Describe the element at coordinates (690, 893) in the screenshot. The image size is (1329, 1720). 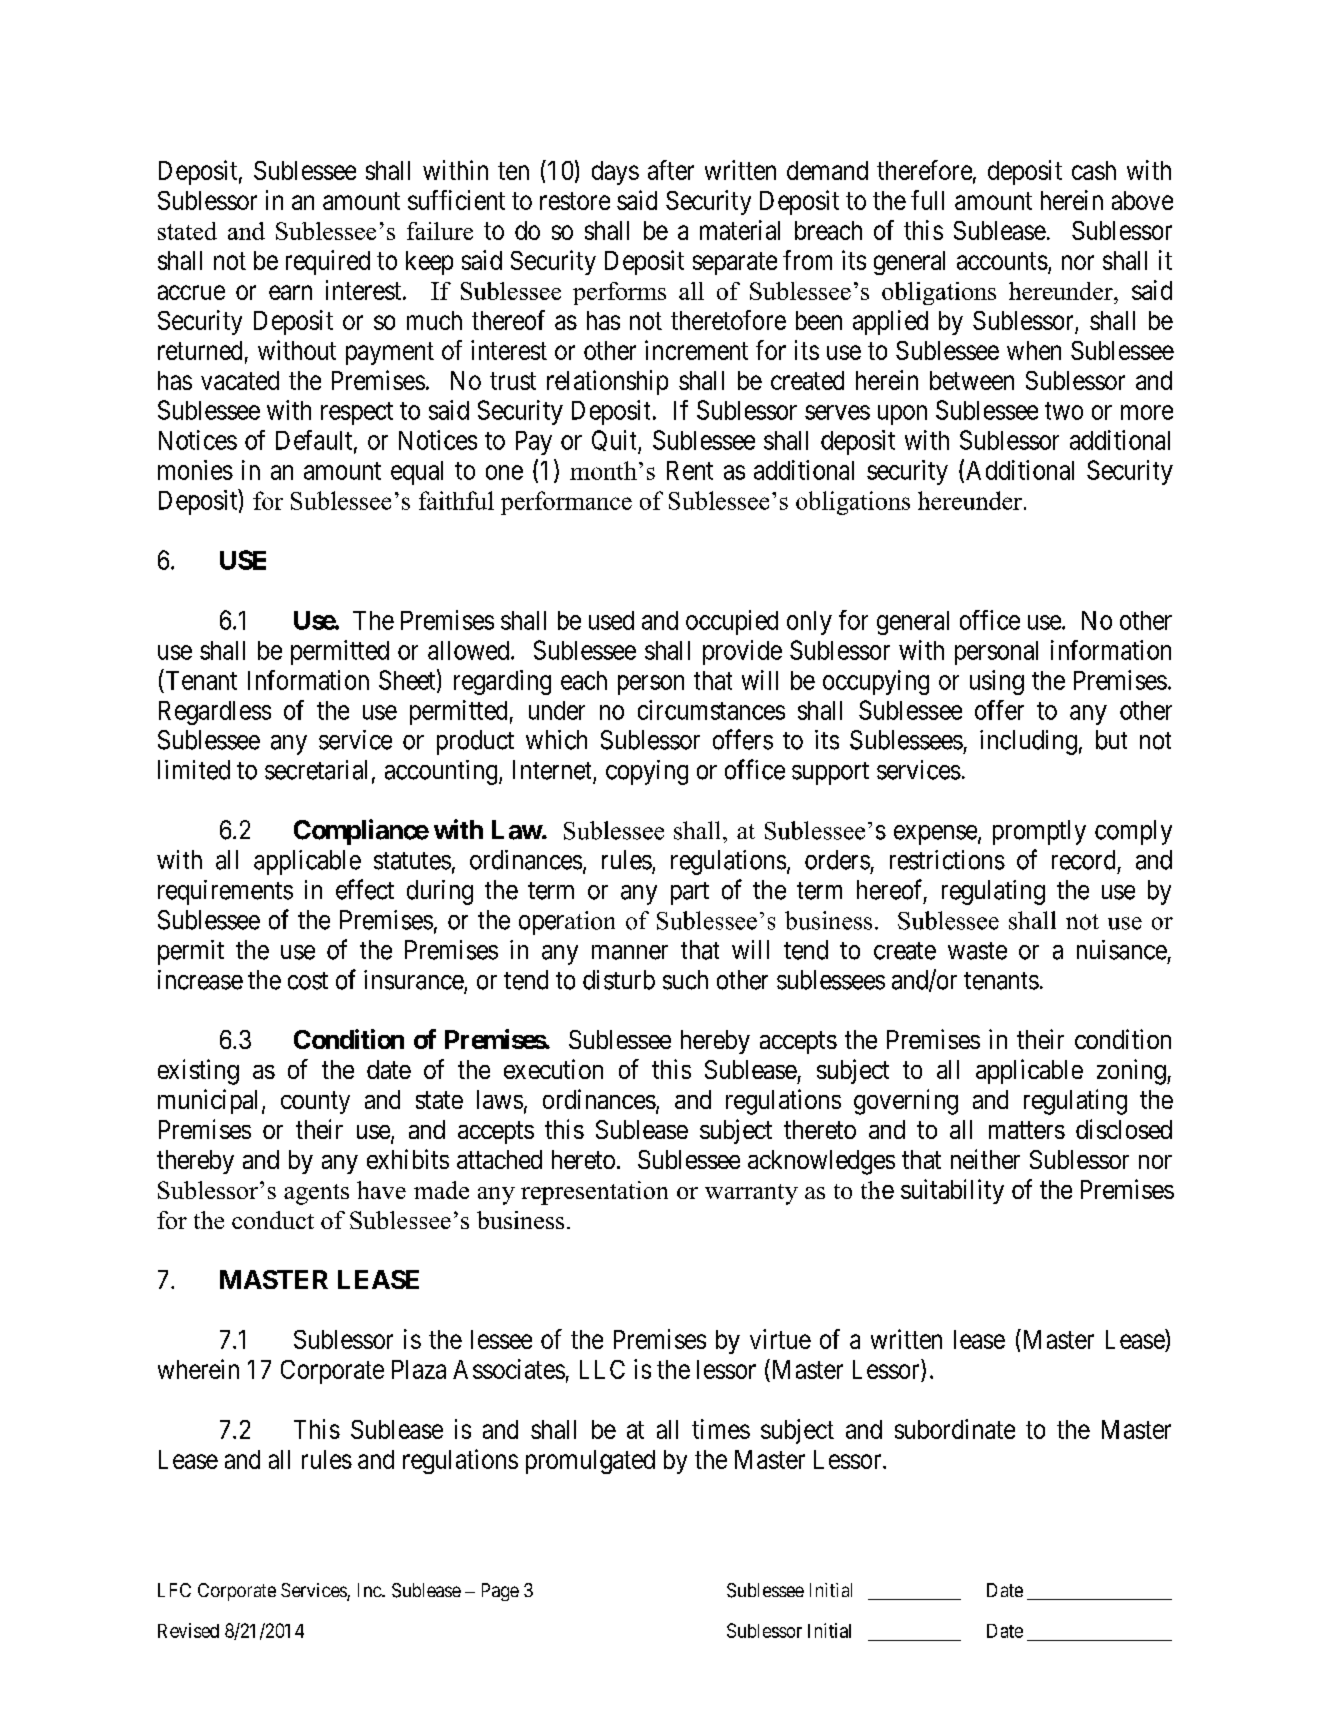
I see `part` at that location.
